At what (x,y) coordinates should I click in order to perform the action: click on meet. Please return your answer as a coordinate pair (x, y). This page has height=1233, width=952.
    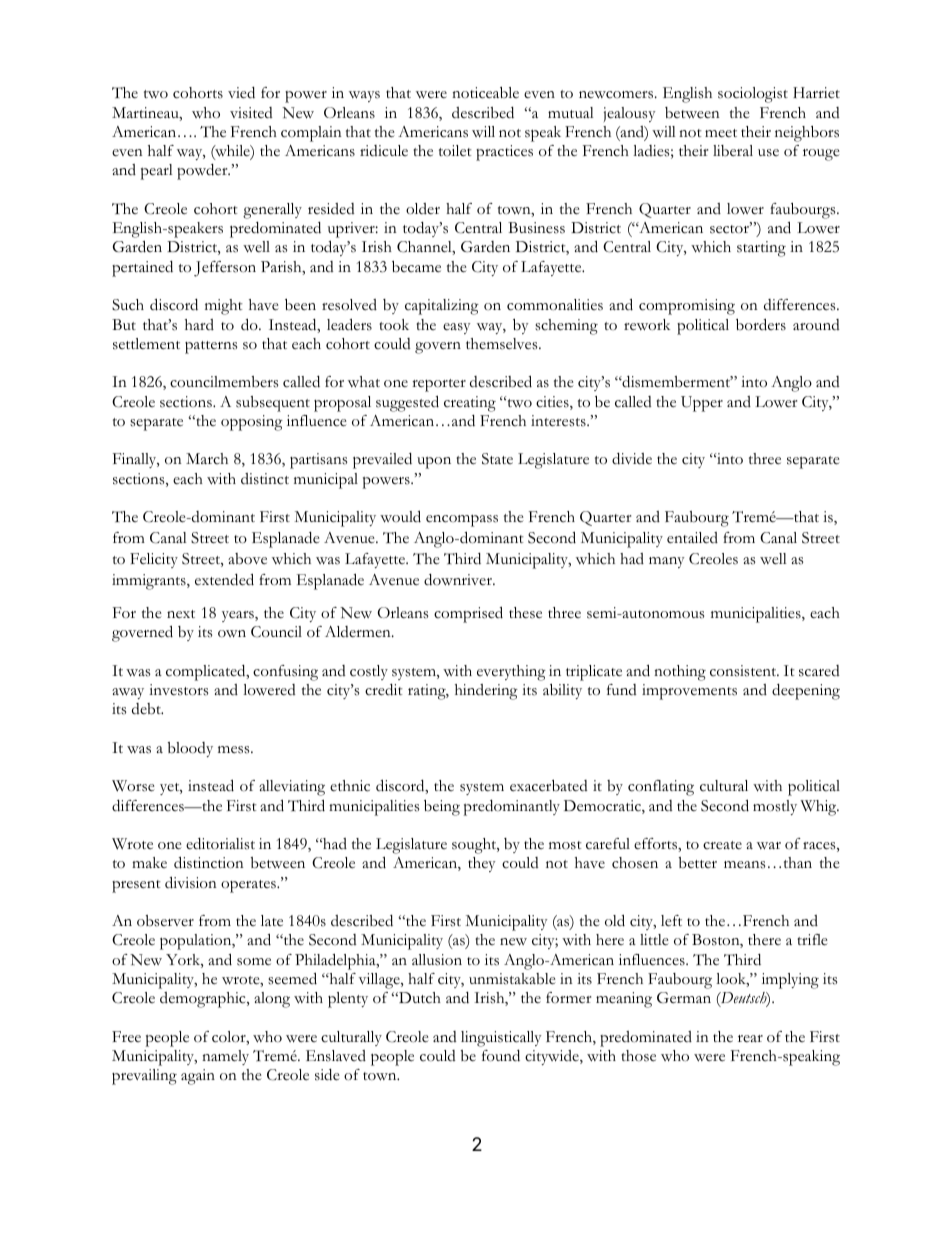
    Looking at the image, I should click on (721, 133).
